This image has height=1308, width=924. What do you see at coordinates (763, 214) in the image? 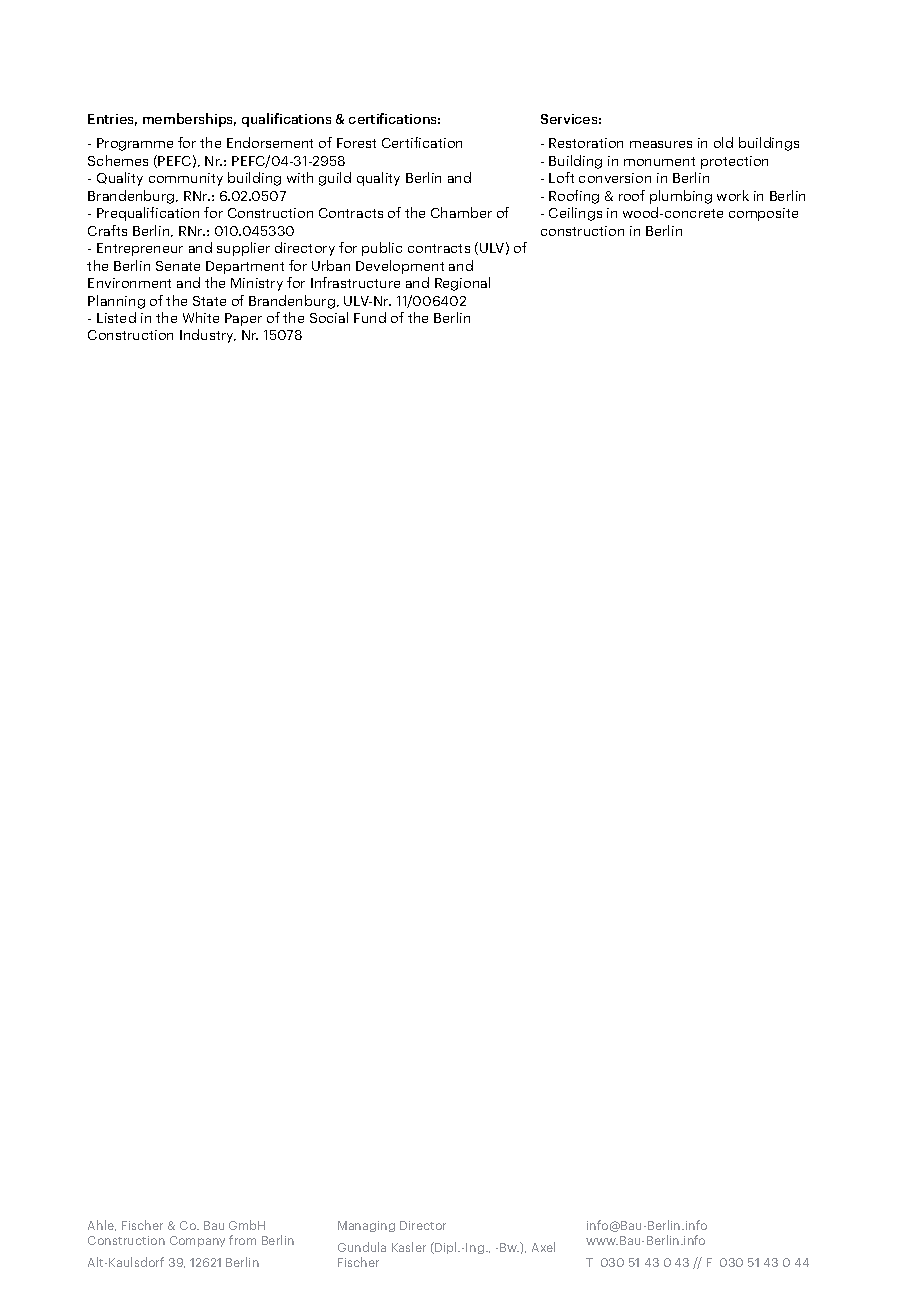
I see `composite` at bounding box center [763, 214].
